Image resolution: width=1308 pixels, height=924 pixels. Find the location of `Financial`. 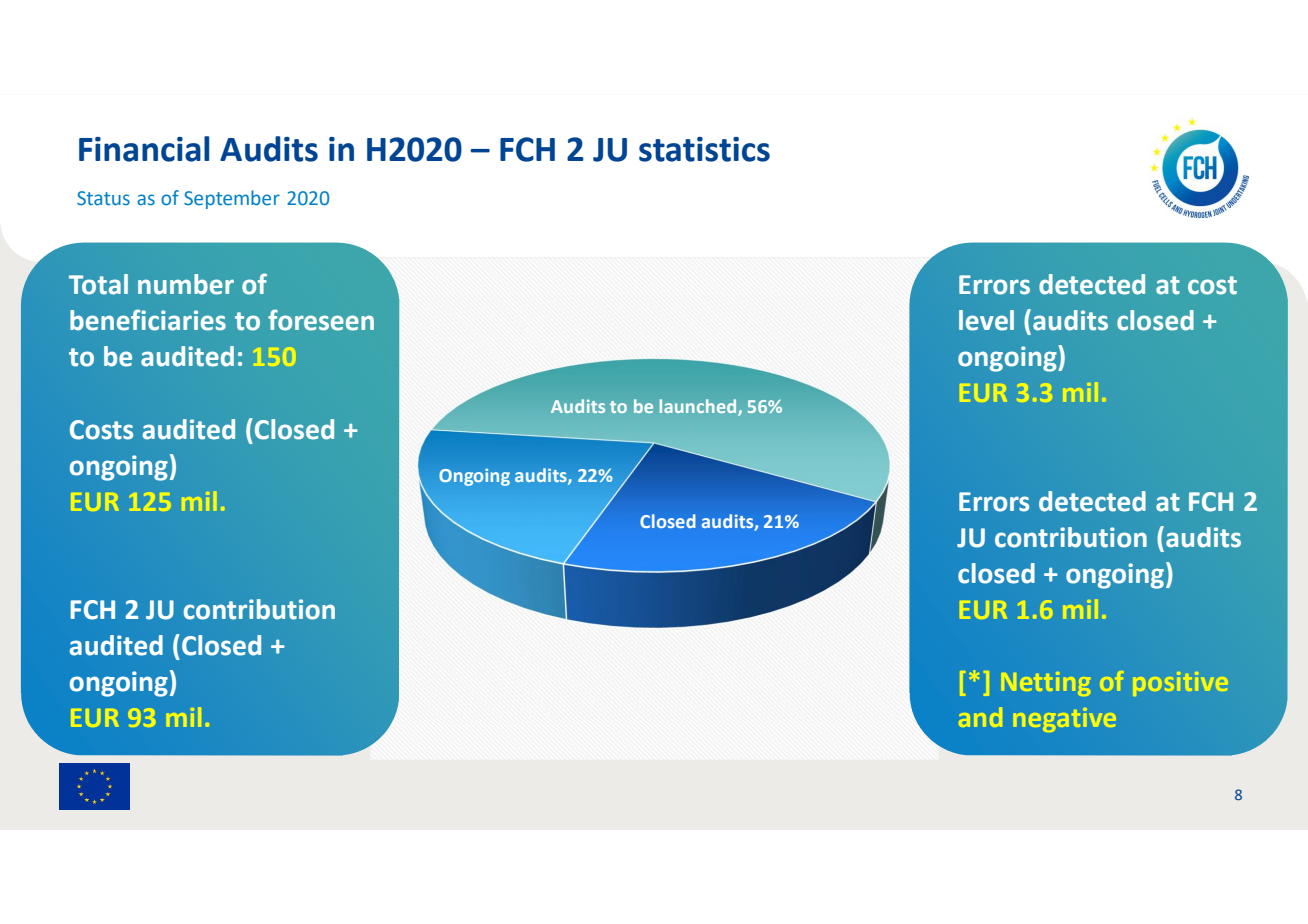

Financial is located at coordinates (144, 149).
